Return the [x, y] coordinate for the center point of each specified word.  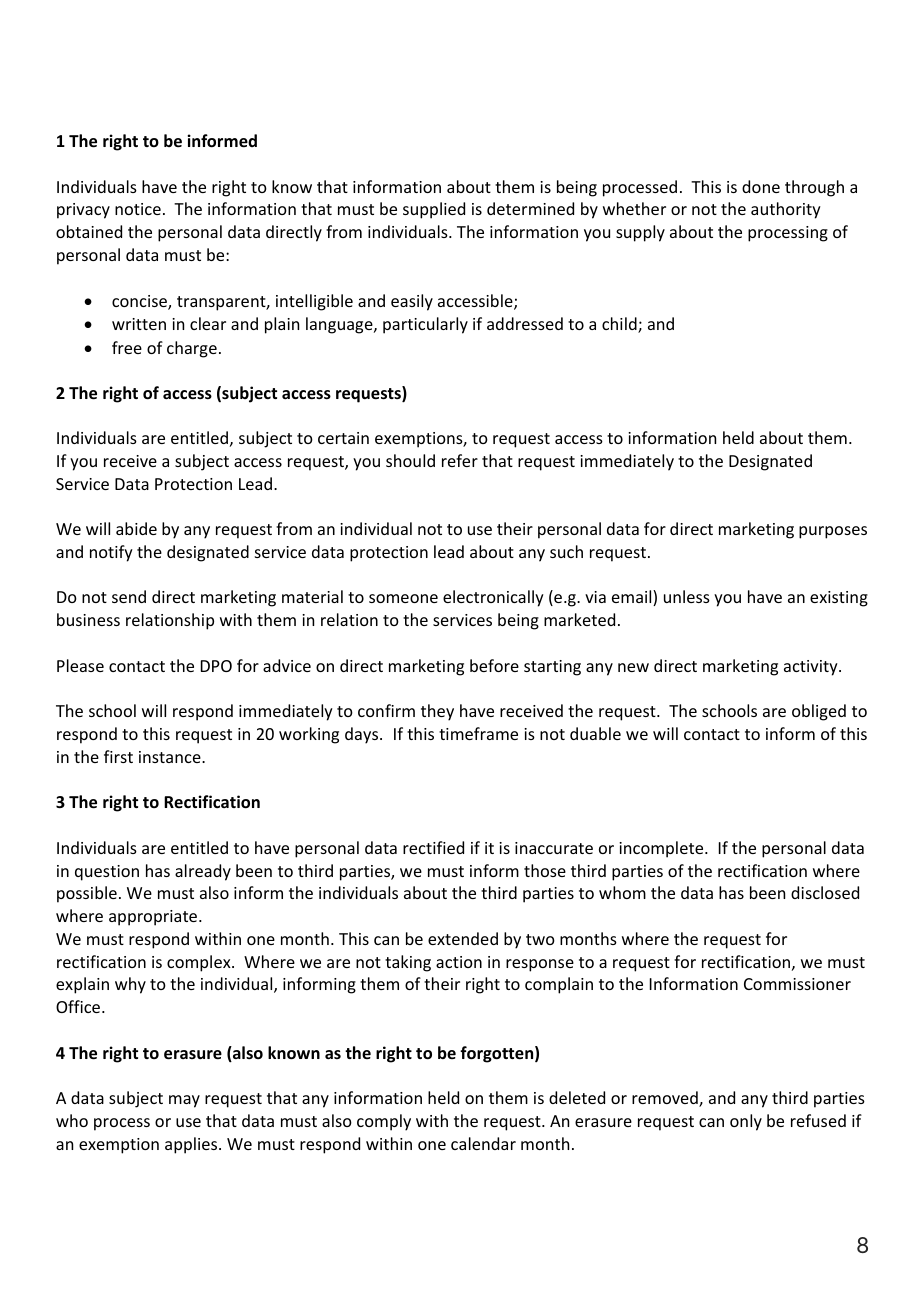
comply [384, 1122]
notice [138, 209]
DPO [216, 666]
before [494, 665]
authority [786, 210]
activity [812, 668]
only [746, 1122]
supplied [434, 210]
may [184, 1101]
